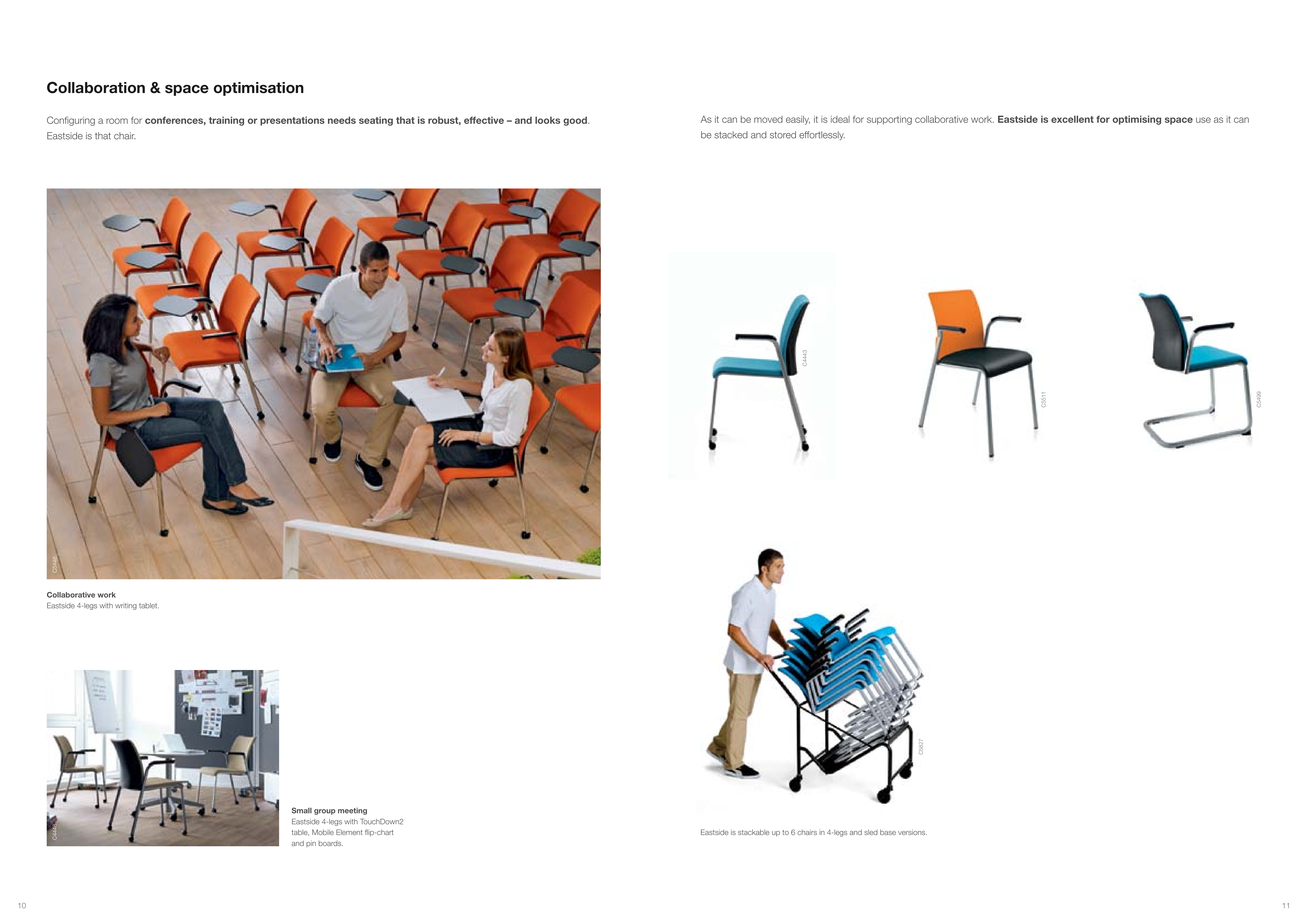 The width and height of the screenshot is (1308, 924). Describe the element at coordinates (576, 121) in the screenshot. I see `good` at that location.
